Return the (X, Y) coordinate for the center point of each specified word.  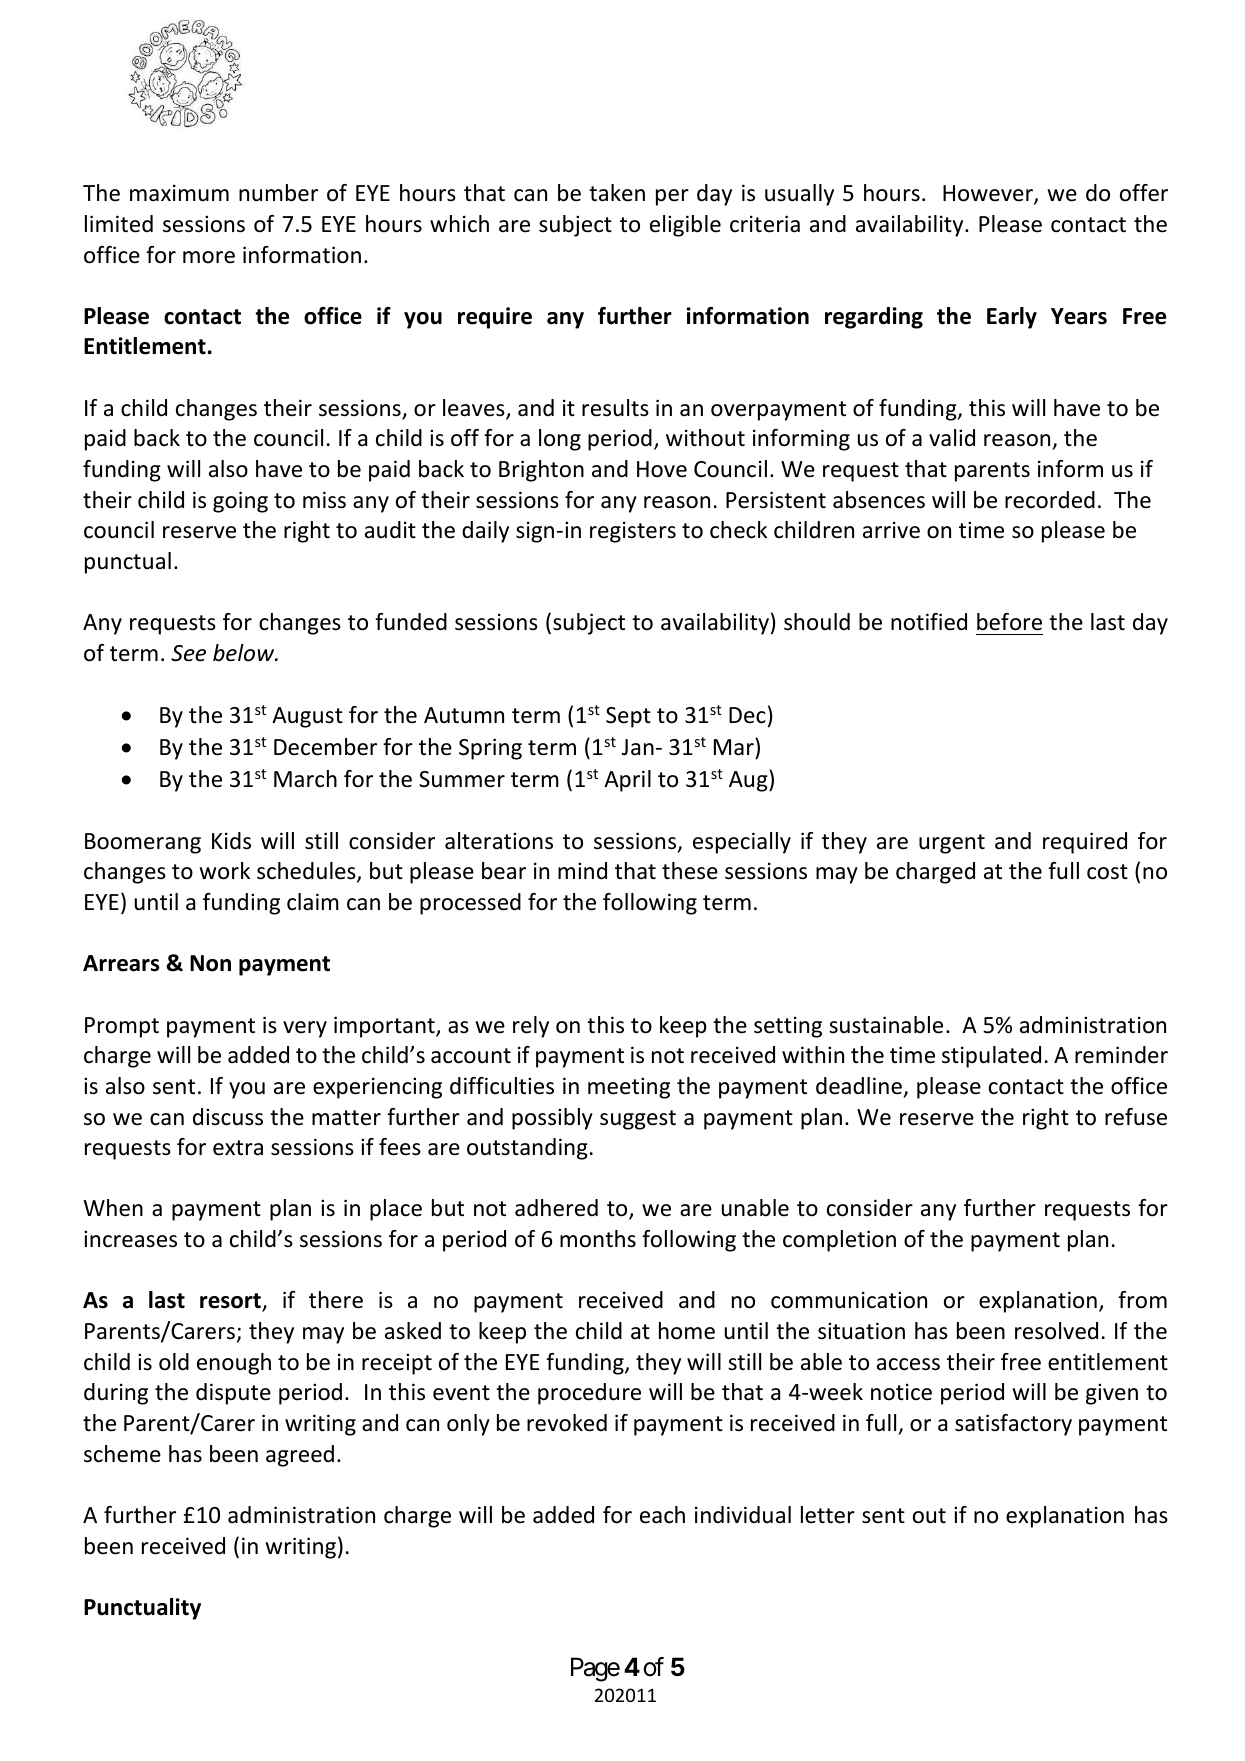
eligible (685, 226)
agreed (300, 1456)
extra (238, 1148)
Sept (628, 717)
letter (828, 1515)
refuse (1136, 1117)
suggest (638, 1120)
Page (595, 1670)
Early (1012, 318)
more (209, 257)
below (245, 653)
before (1009, 622)
